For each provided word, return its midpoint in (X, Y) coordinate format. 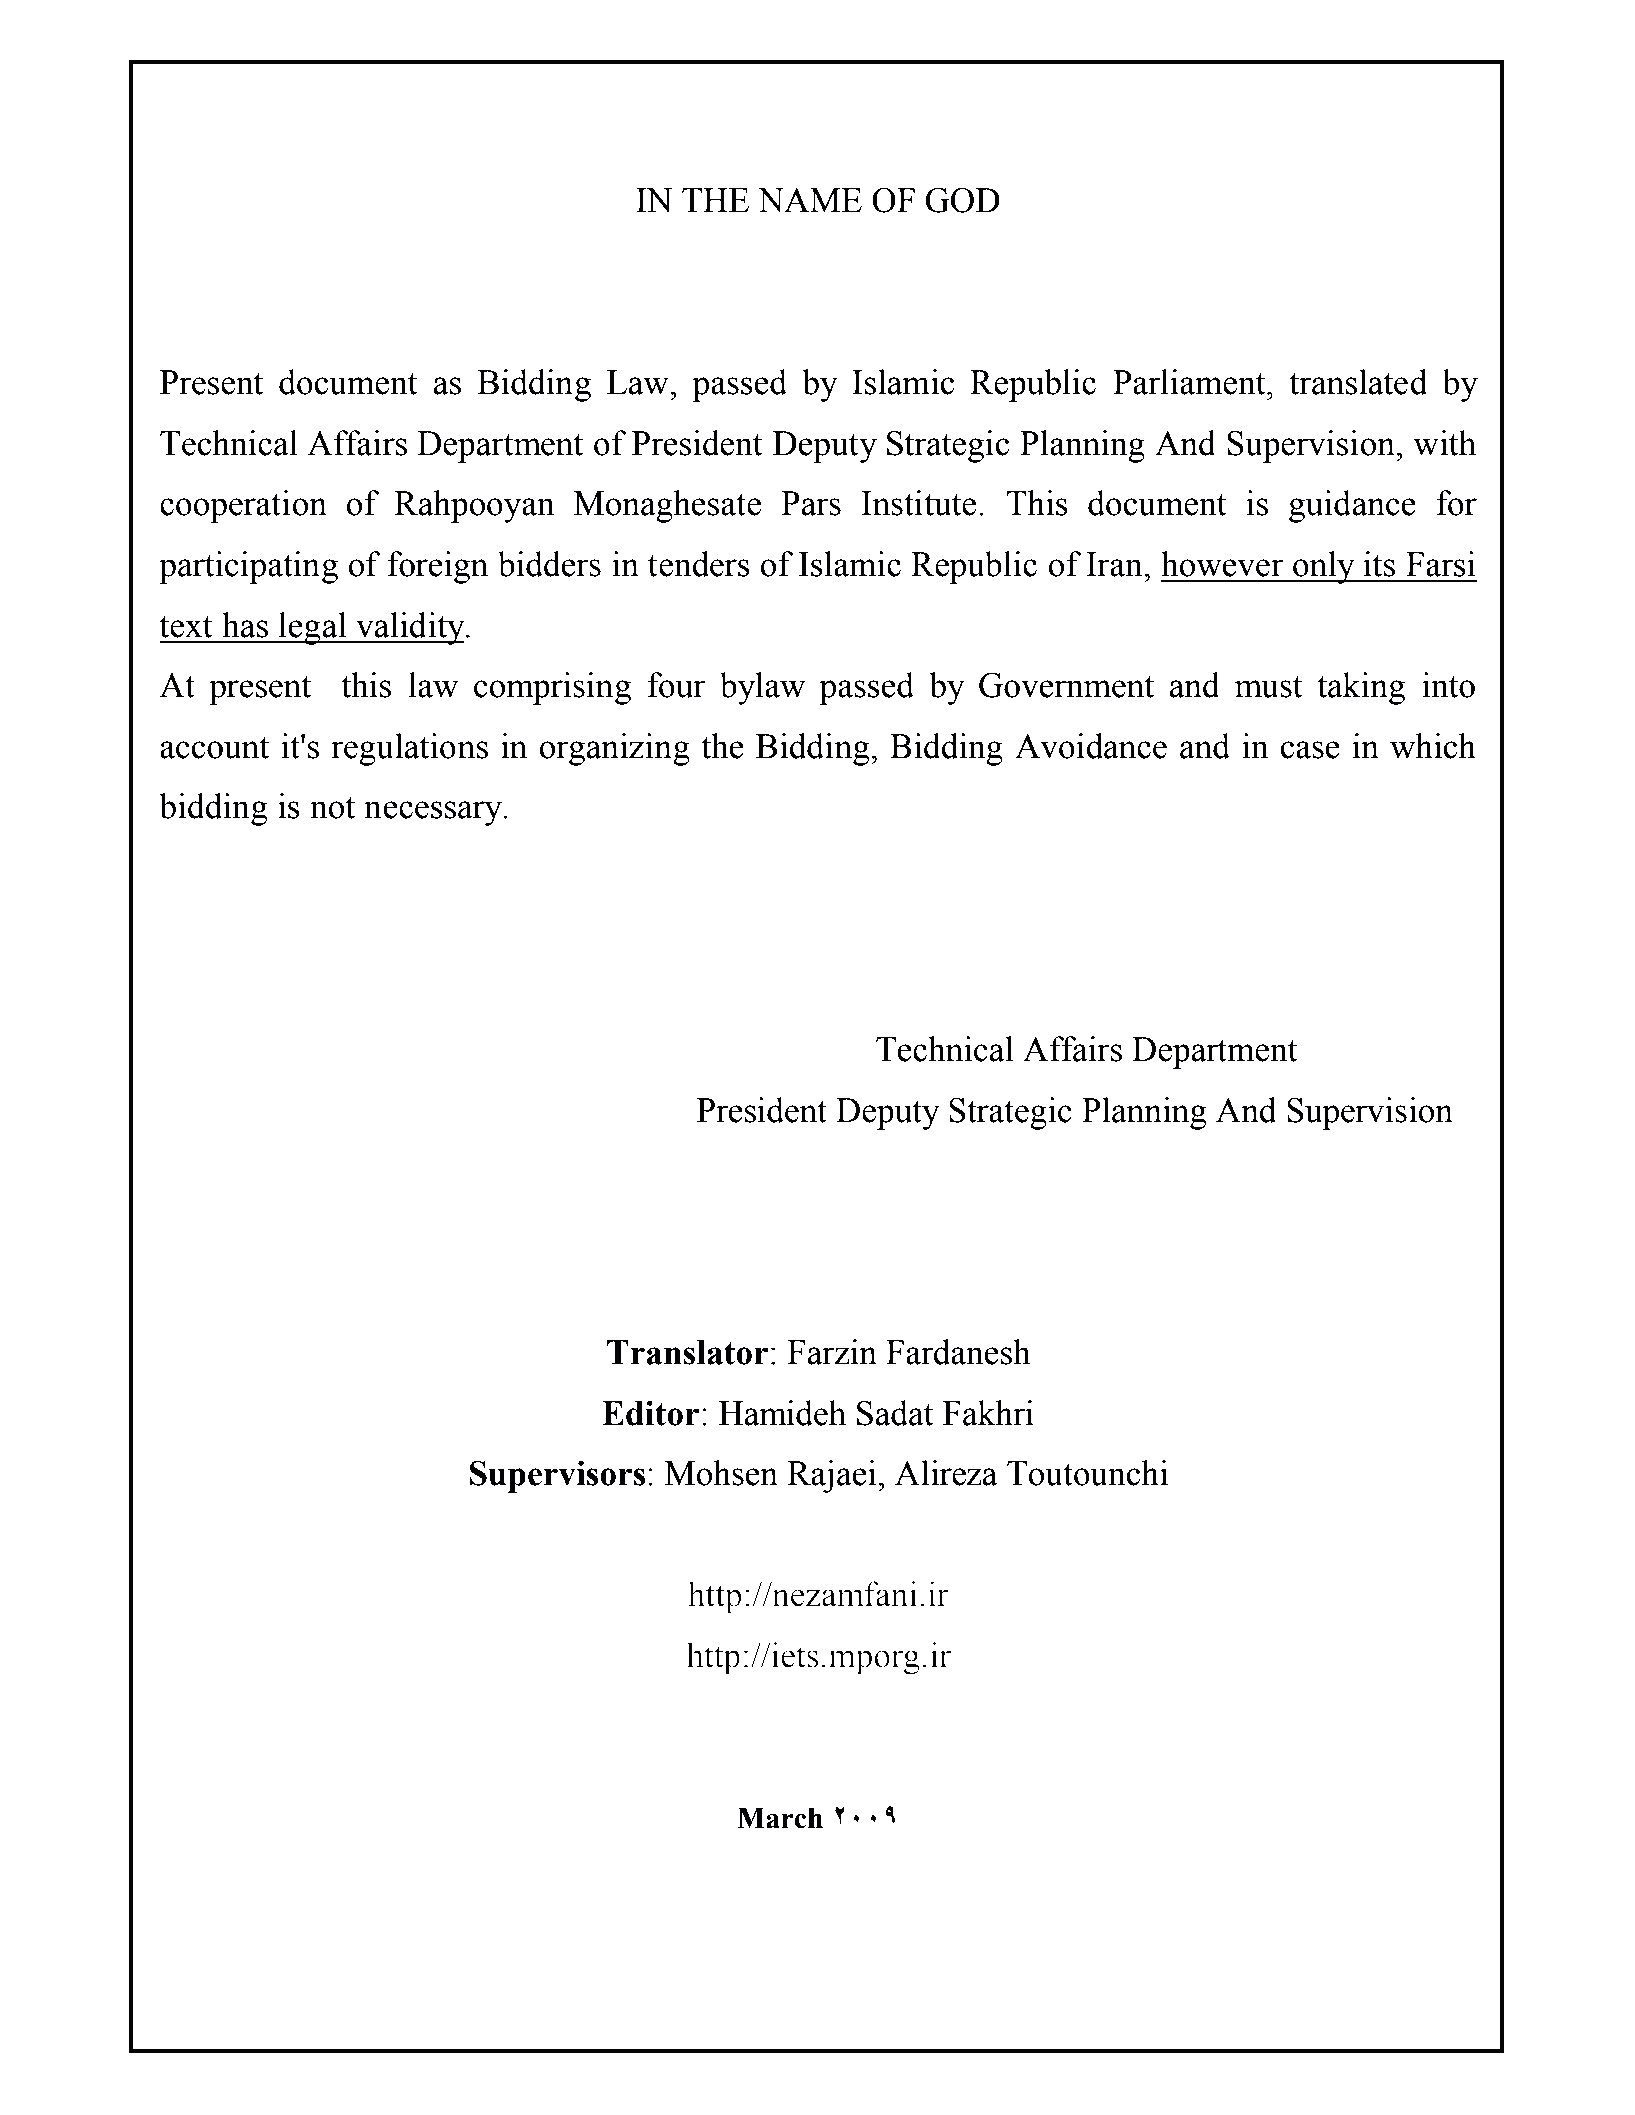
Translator (688, 1352)
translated (1358, 382)
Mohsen (721, 1473)
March (780, 1818)
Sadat (895, 1413)
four (676, 685)
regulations (409, 749)
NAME (810, 200)
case (1310, 750)
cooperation (243, 506)
